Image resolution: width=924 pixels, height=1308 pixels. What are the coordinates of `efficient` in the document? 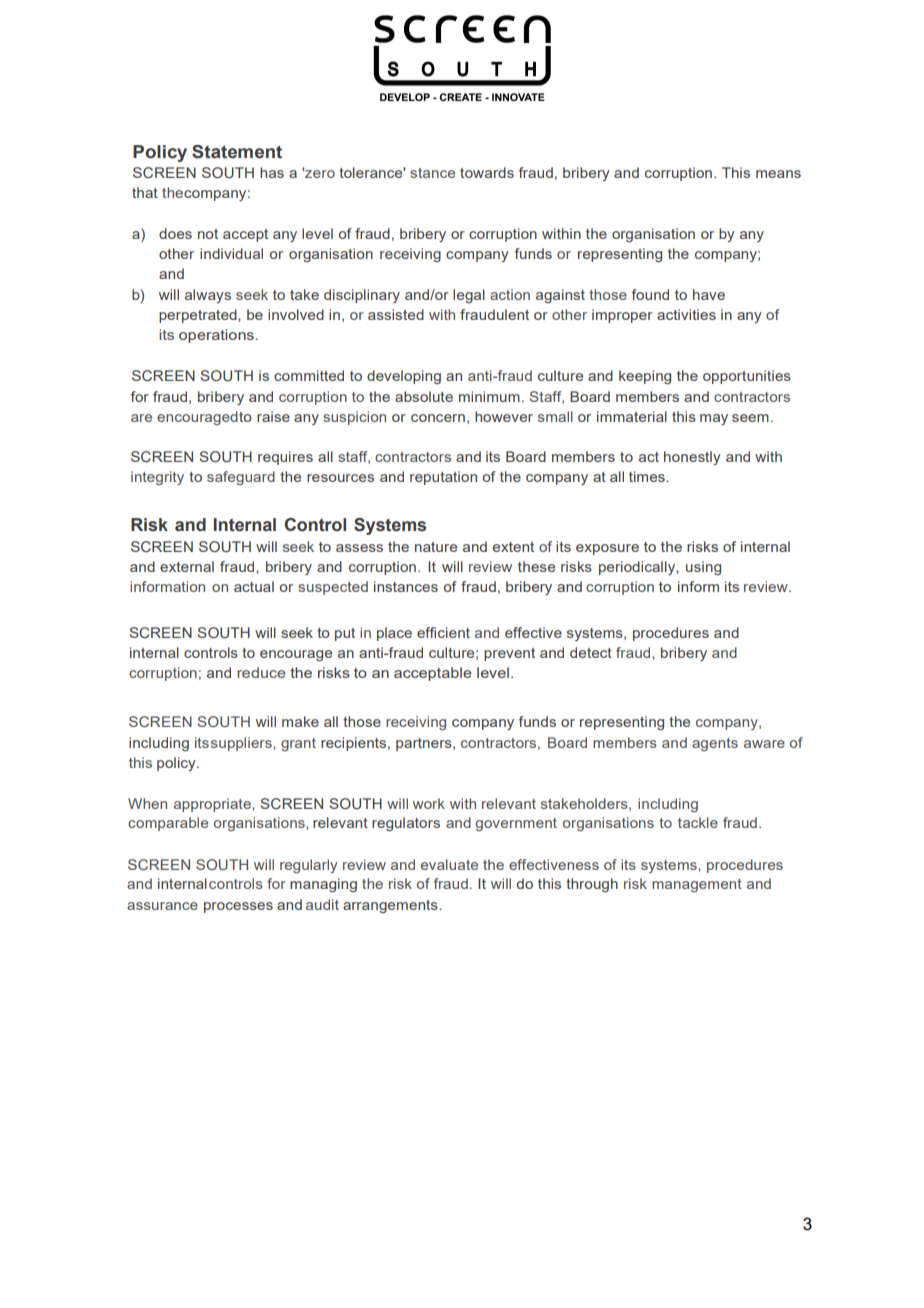 It's located at (443, 632).
